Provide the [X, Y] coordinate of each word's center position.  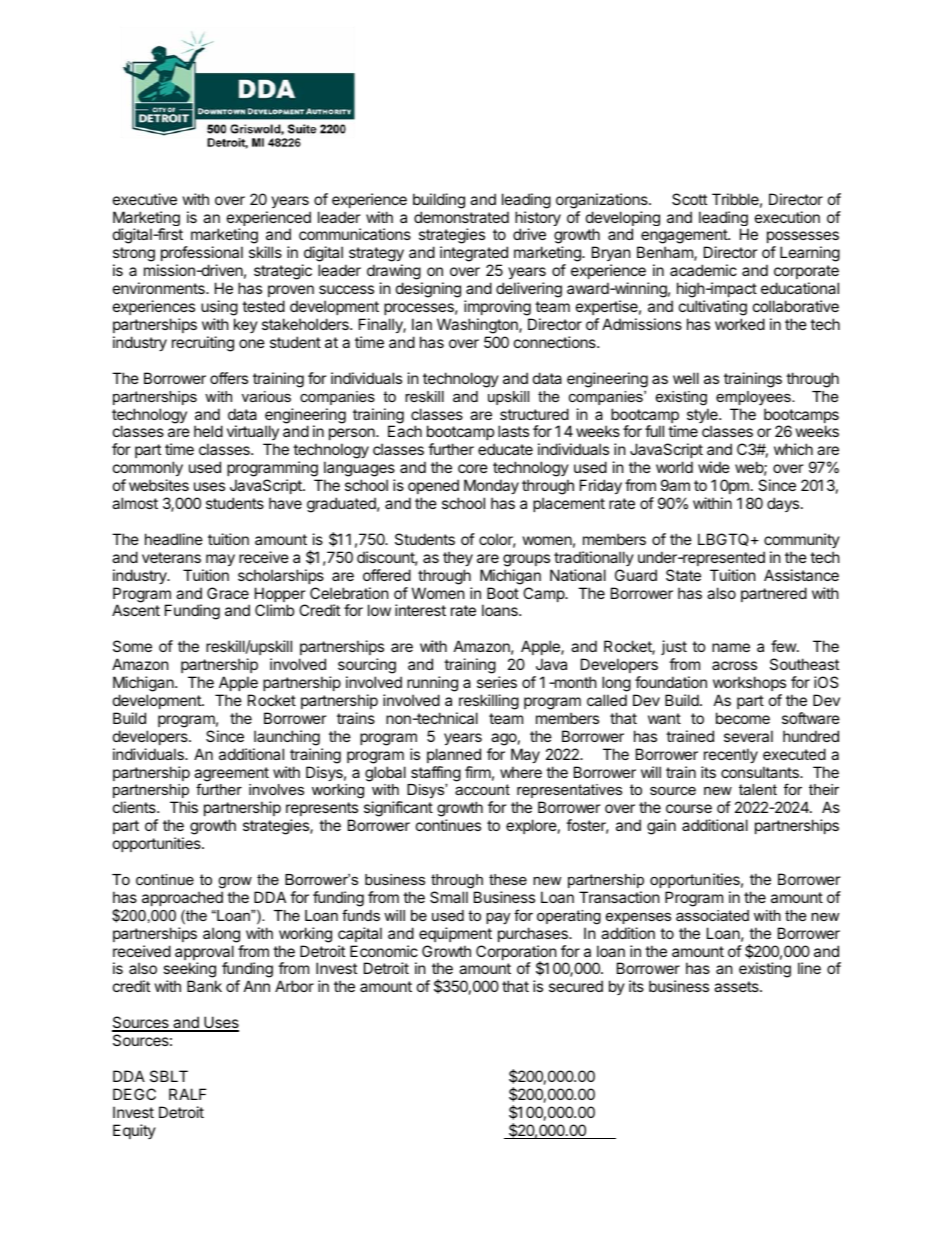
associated [712, 915]
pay [498, 918]
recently [731, 755]
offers [229, 378]
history [538, 220]
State [683, 575]
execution [787, 217]
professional [202, 253]
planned [454, 755]
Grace [228, 593]
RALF [187, 1094]
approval [204, 954]
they [458, 558]
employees [754, 398]
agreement [231, 775]
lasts [513, 431]
